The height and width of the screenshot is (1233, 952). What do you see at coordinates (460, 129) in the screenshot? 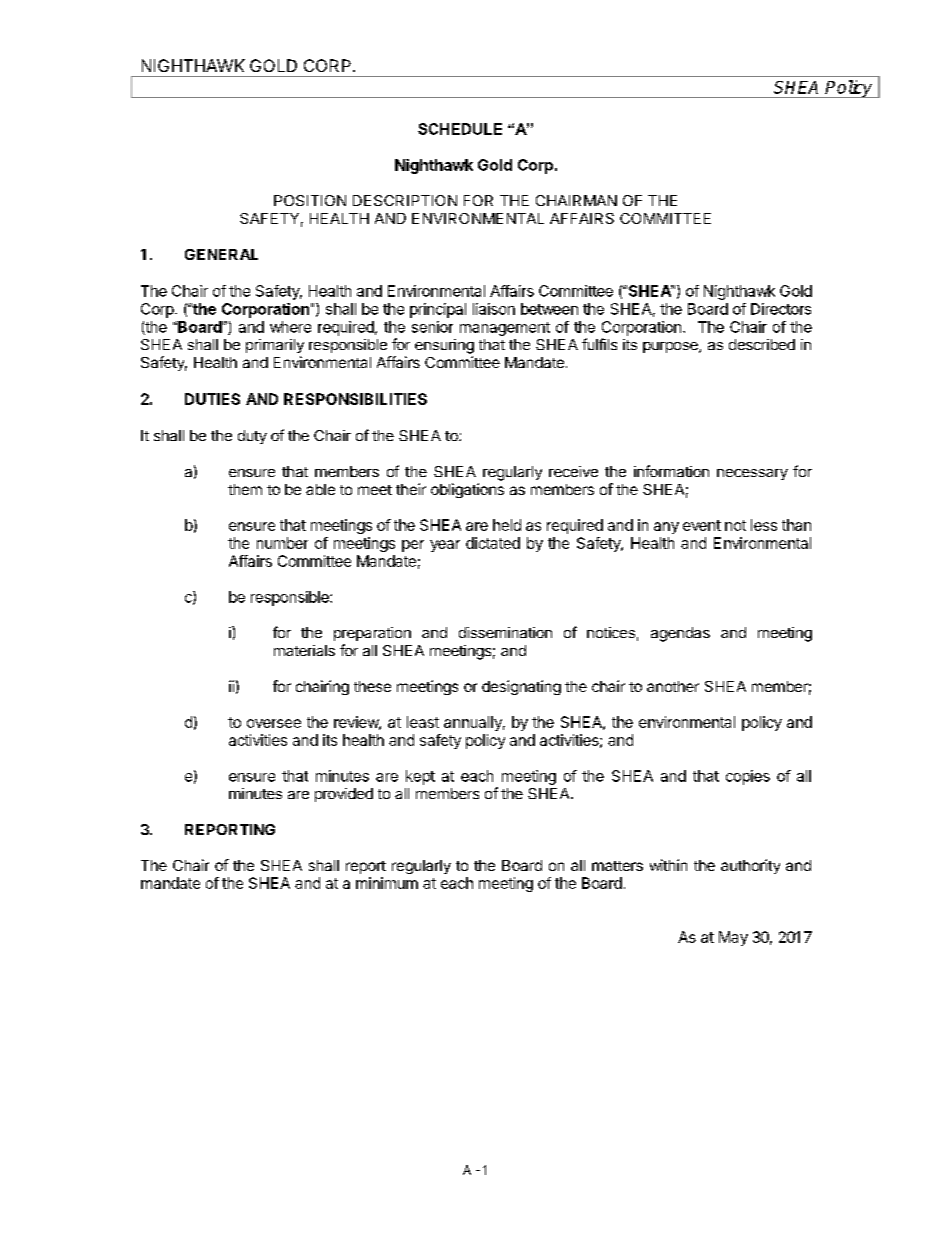
I see `SCHEDULE` at bounding box center [460, 129].
